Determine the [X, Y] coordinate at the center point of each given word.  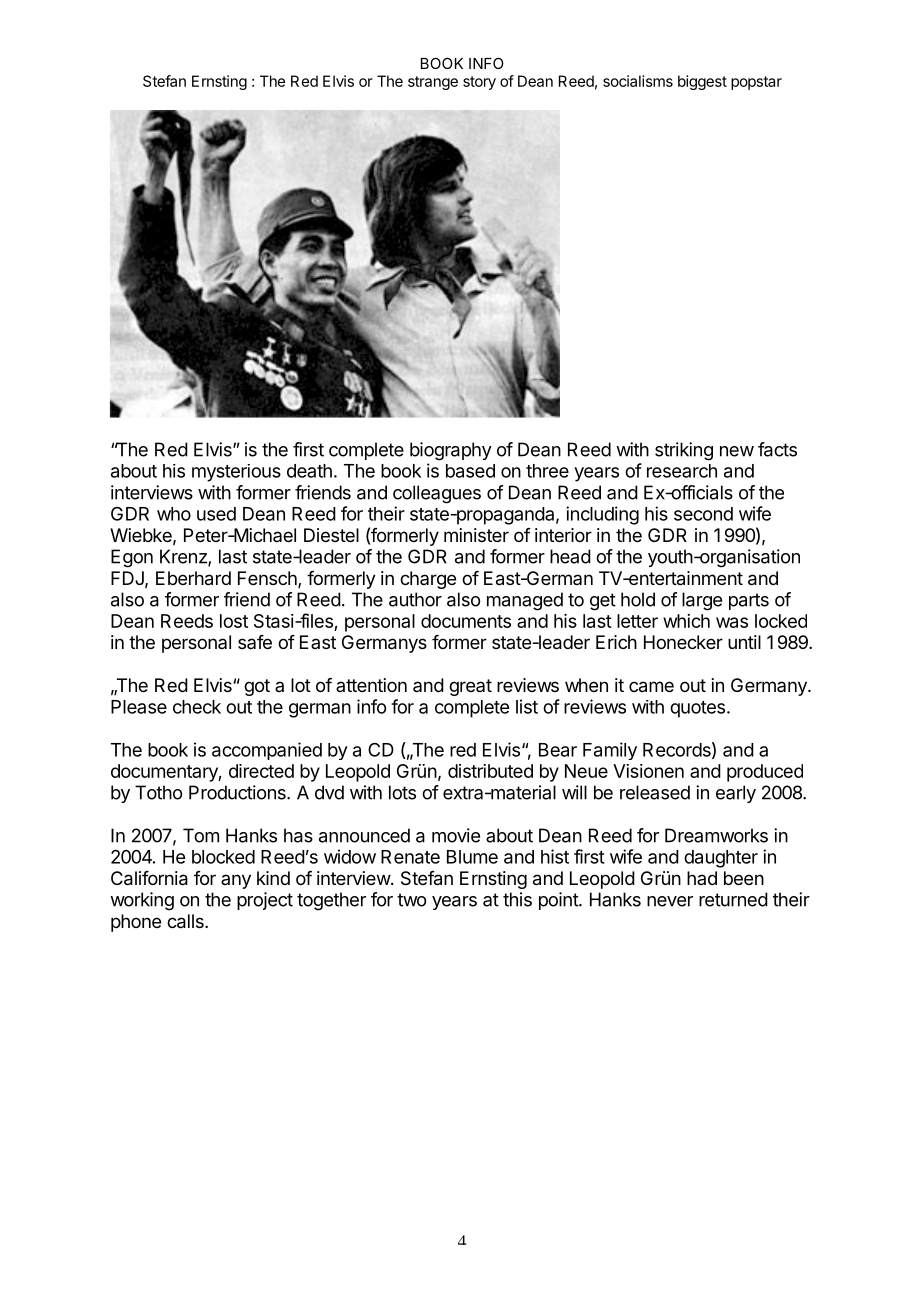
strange [433, 83]
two [411, 900]
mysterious [236, 473]
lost [234, 621]
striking [684, 451]
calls [186, 921]
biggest [702, 82]
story [479, 83]
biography [451, 451]
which [686, 621]
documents [466, 621]
